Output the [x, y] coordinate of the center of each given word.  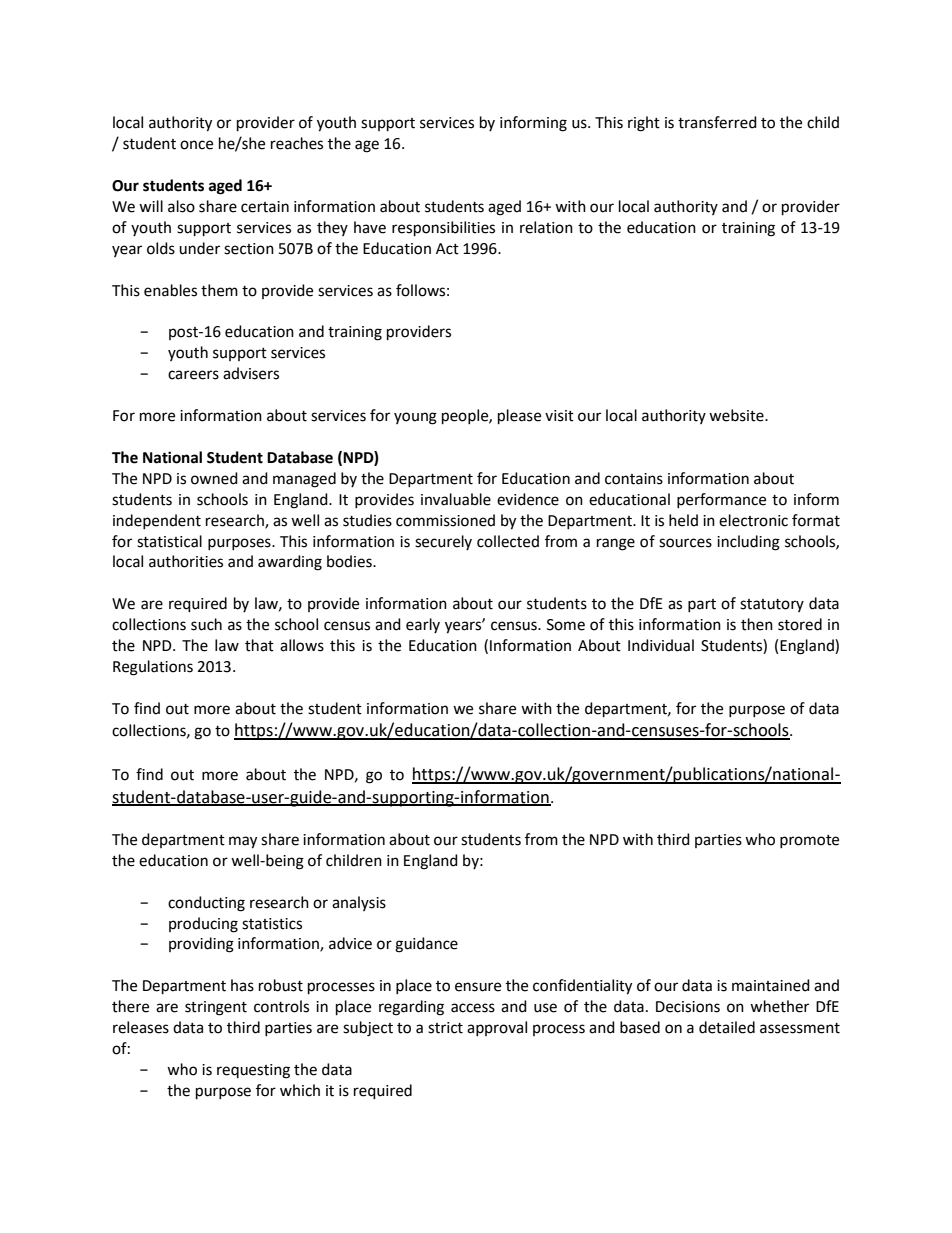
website [737, 415]
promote [809, 841]
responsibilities [443, 229]
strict [445, 1028]
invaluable [456, 499]
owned [214, 478]
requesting [253, 1071]
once [196, 145]
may [243, 842]
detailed [727, 1027]
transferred [717, 122]
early [423, 625]
